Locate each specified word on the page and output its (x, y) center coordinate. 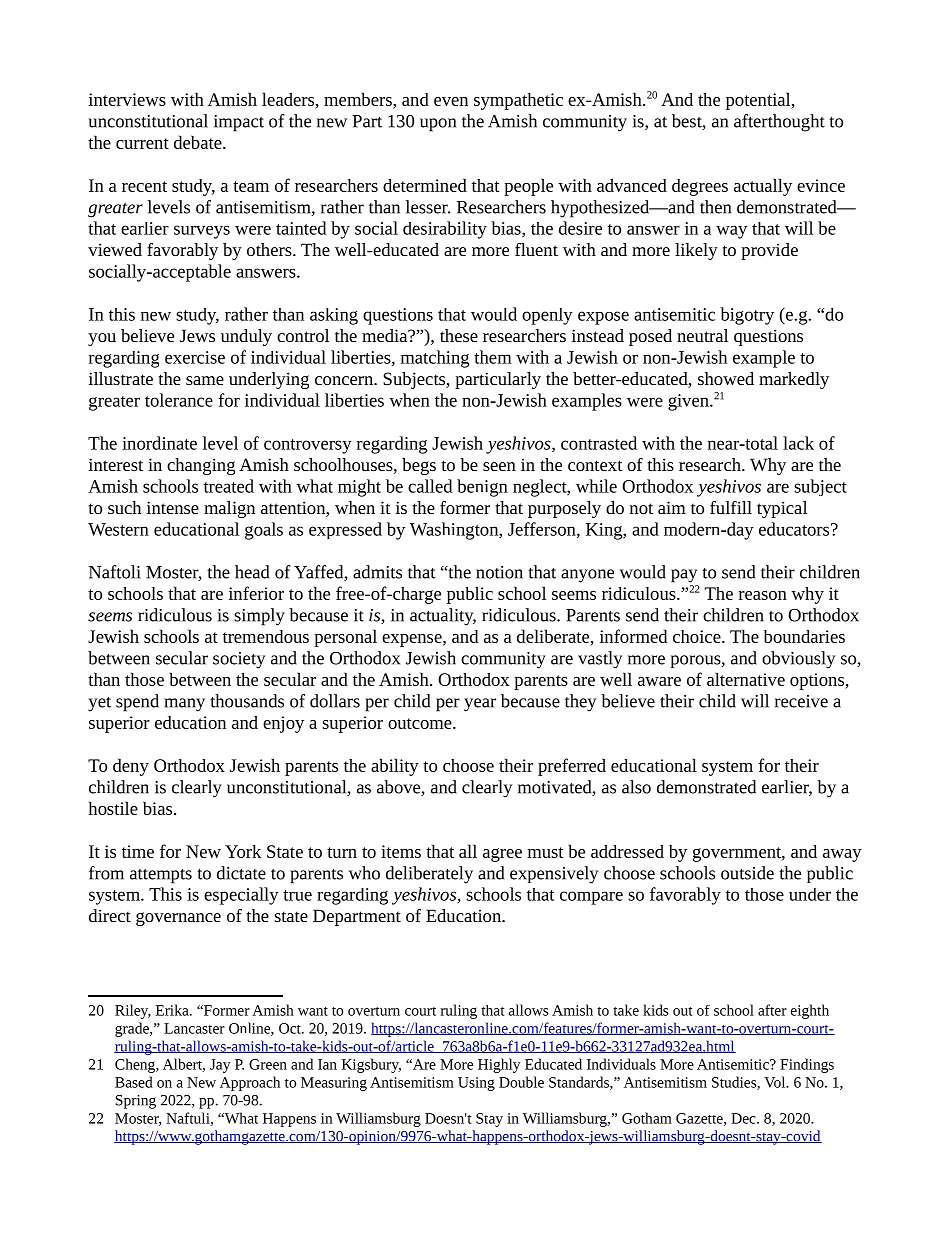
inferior (256, 593)
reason (763, 595)
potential (759, 101)
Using (476, 1084)
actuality (443, 617)
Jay (220, 1066)
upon (438, 125)
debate (199, 142)
